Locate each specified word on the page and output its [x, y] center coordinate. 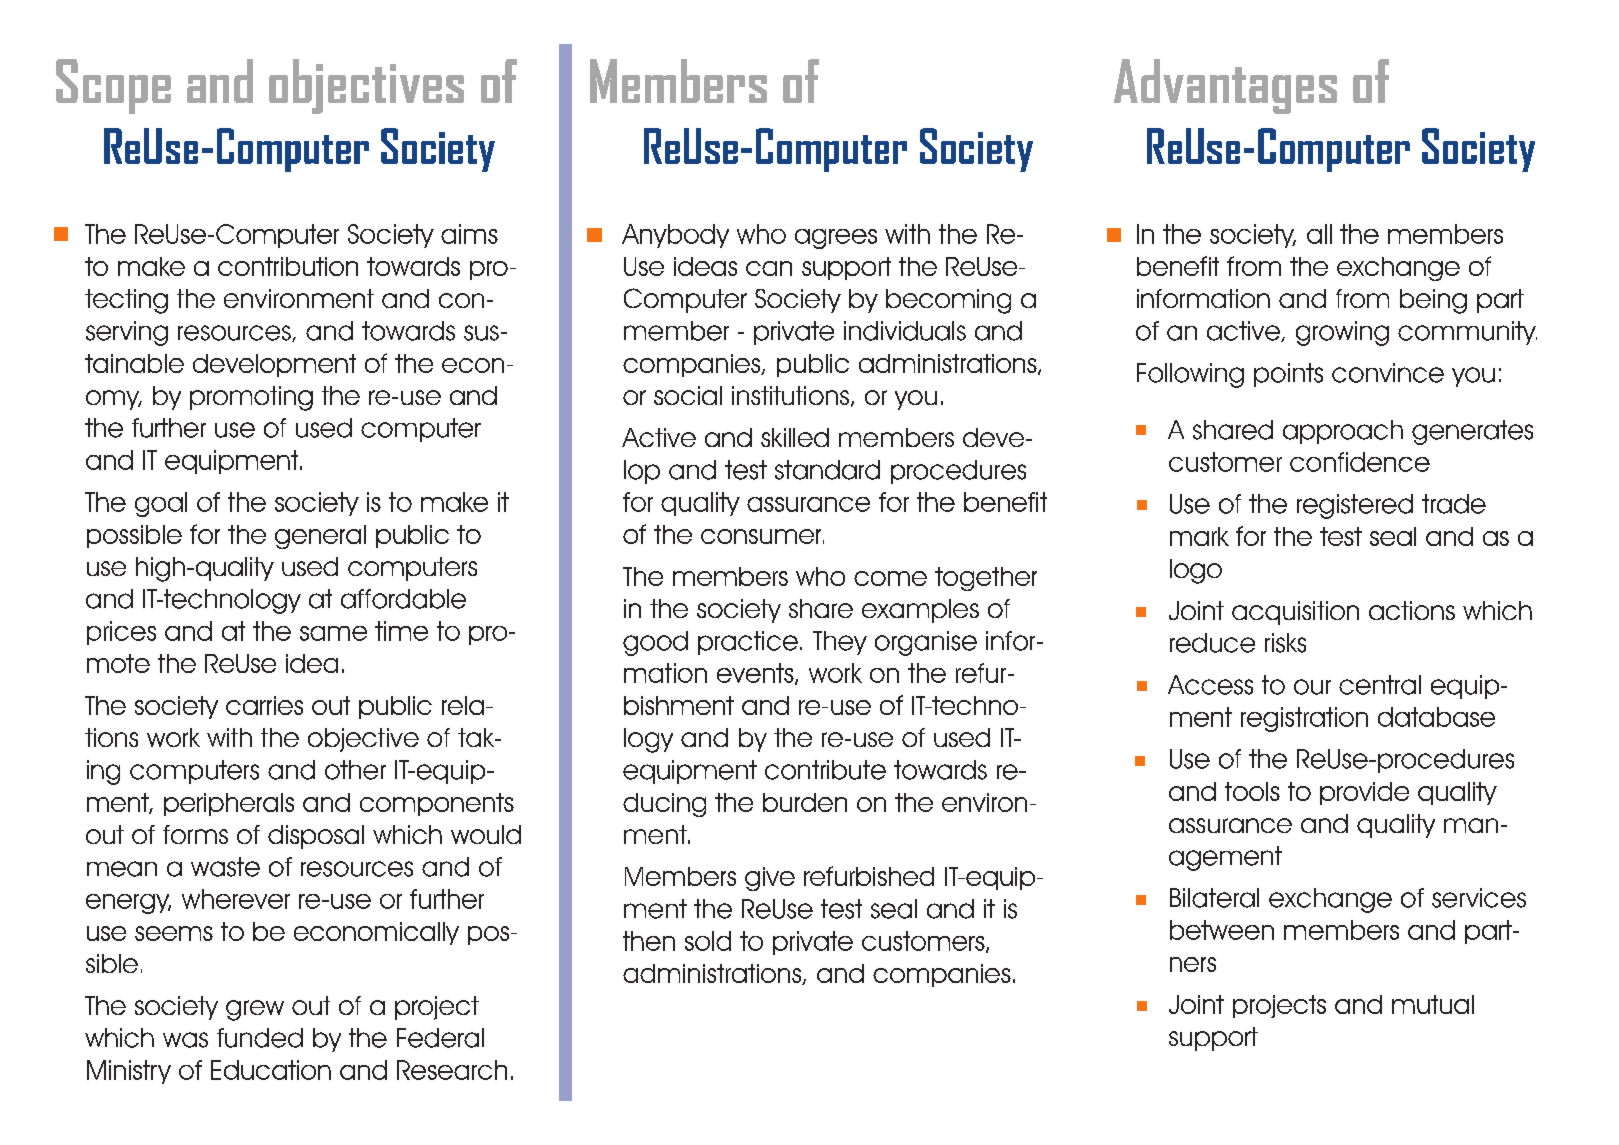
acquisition [1295, 613]
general [320, 537]
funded [260, 1038]
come [890, 578]
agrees [836, 239]
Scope [113, 86]
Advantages [1225, 86]
